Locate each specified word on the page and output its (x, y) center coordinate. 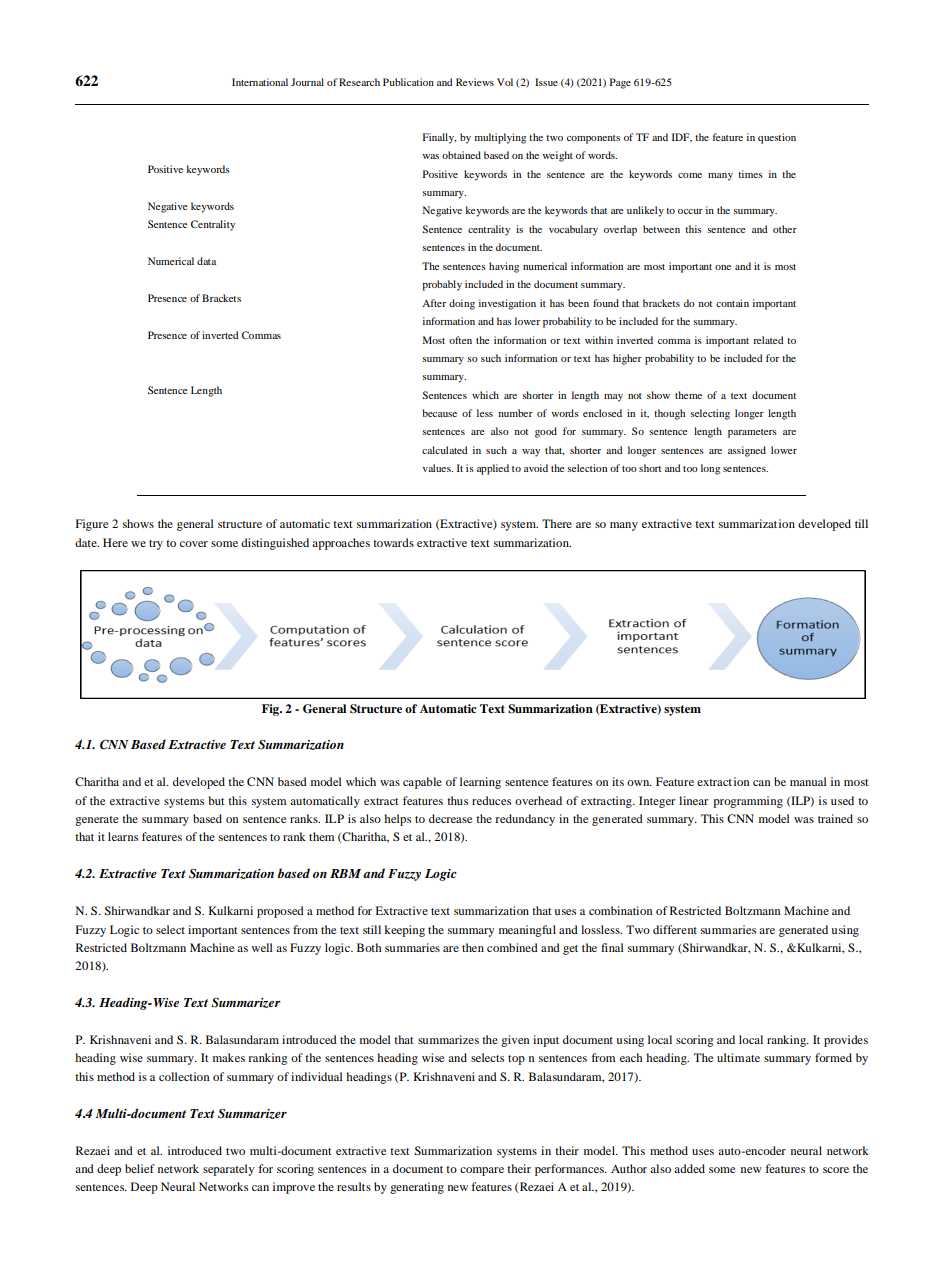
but (217, 800)
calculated (445, 450)
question (777, 138)
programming (748, 802)
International (260, 82)
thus (457, 800)
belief (140, 1168)
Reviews (475, 82)
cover (194, 544)
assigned (747, 451)
